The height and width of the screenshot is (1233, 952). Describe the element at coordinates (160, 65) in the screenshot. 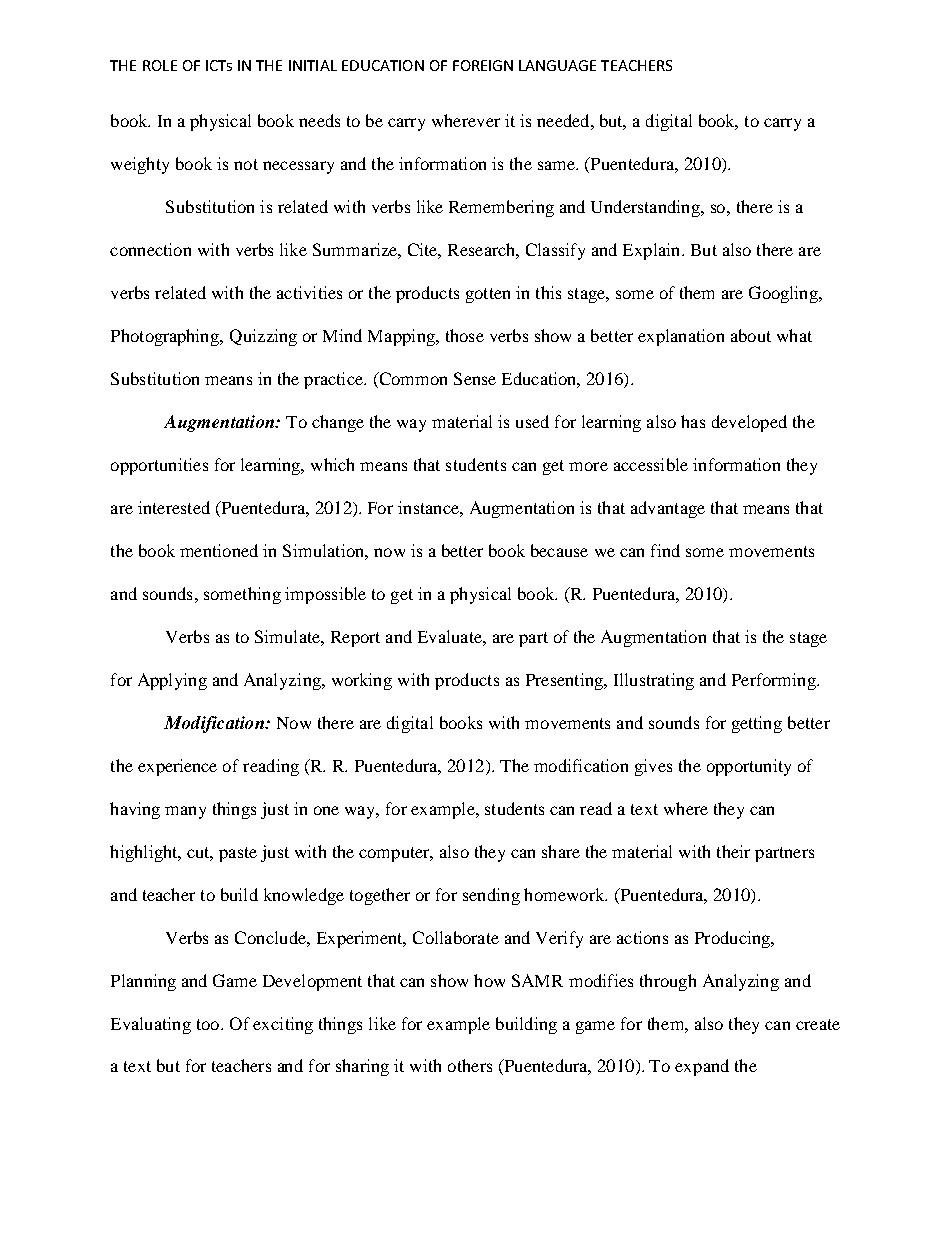

I see `ROLE` at that location.
